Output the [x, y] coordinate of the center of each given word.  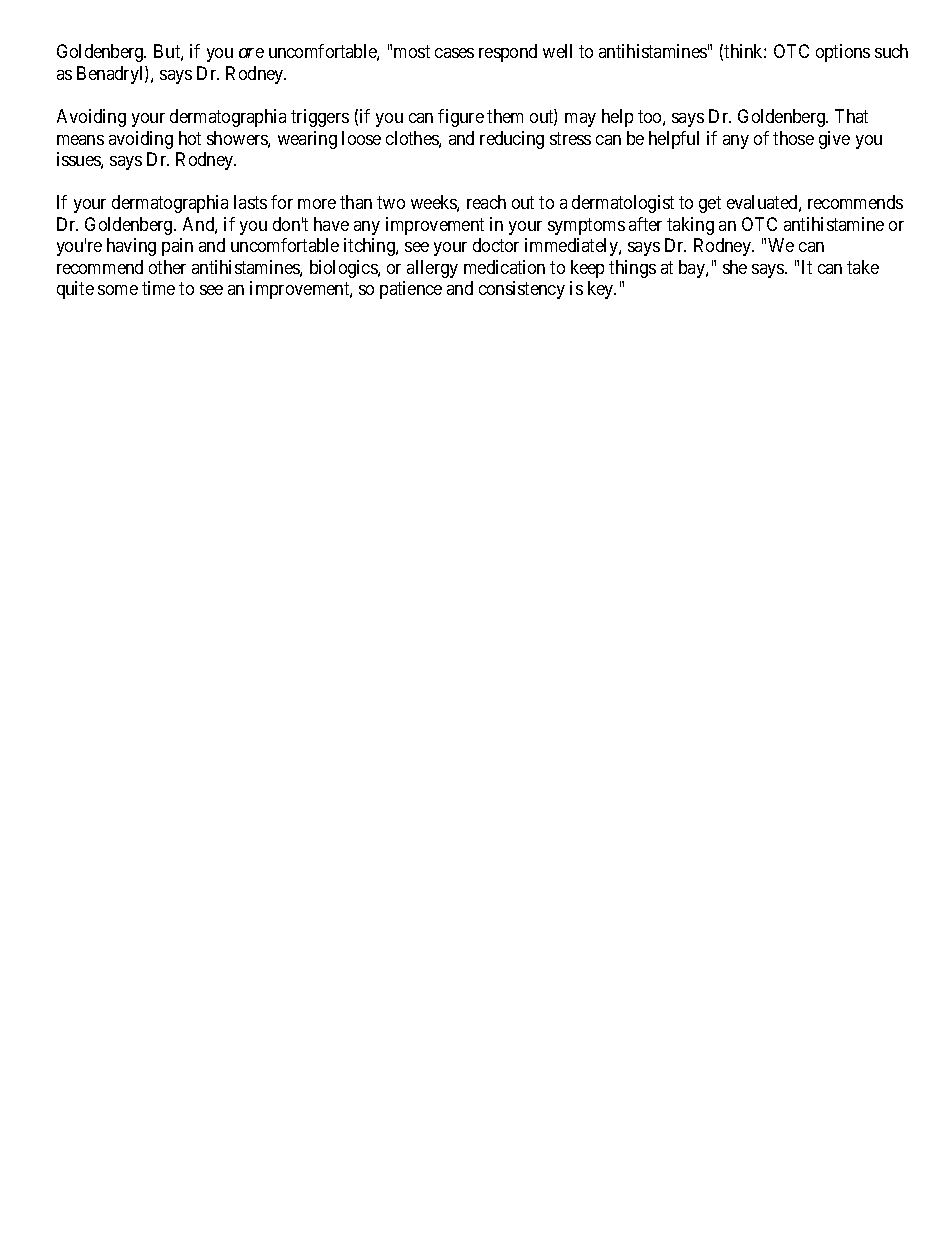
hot [190, 138]
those [793, 138]
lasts [250, 202]
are [251, 53]
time [158, 288]
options [843, 53]
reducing [512, 140]
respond [508, 53]
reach [486, 202]
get [710, 205]
